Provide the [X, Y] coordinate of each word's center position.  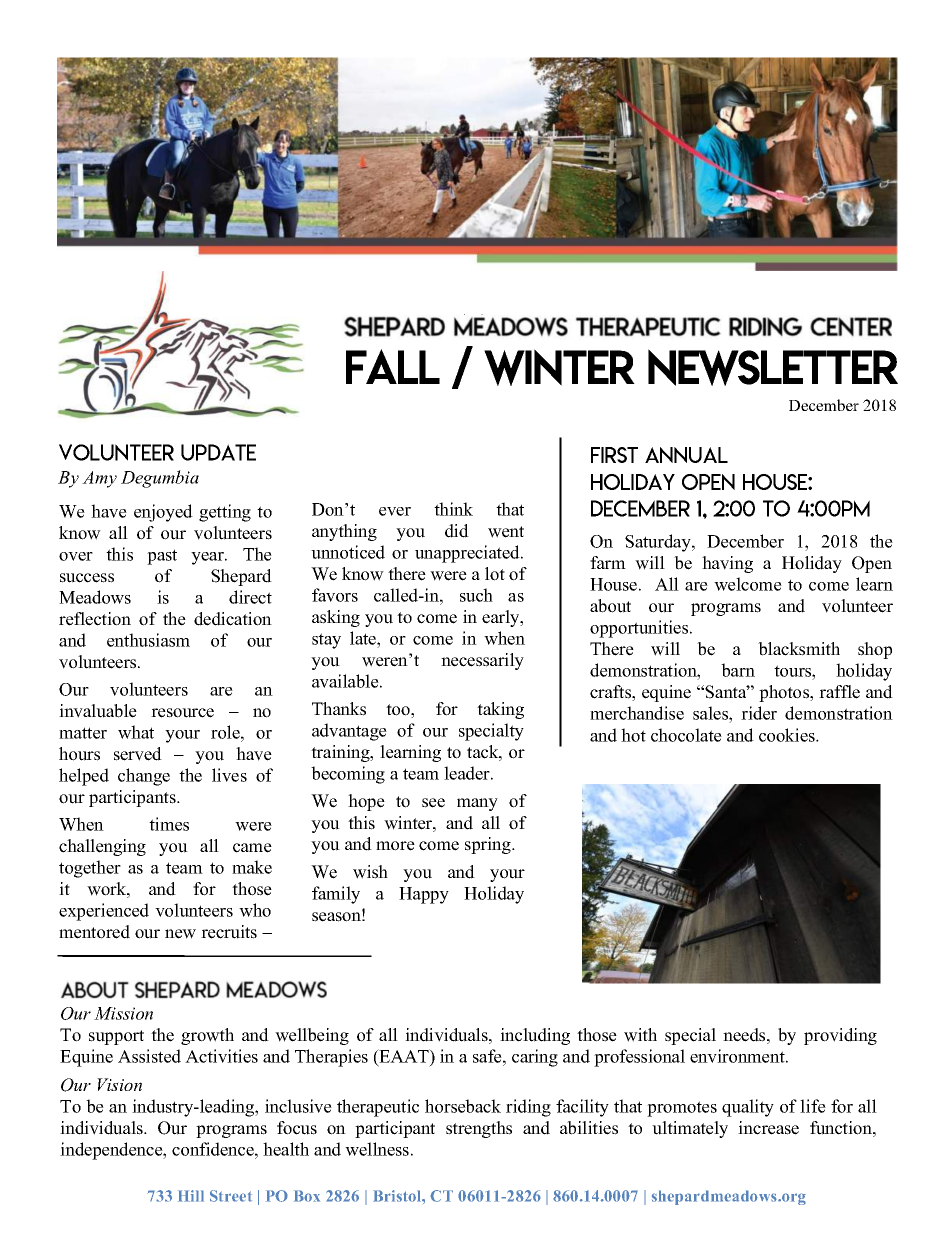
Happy [424, 895]
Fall [393, 366]
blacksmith [799, 649]
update [218, 452]
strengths [479, 1129]
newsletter [773, 367]
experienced [104, 912]
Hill [191, 1196]
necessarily [482, 661]
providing [840, 1036]
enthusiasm [148, 640]
